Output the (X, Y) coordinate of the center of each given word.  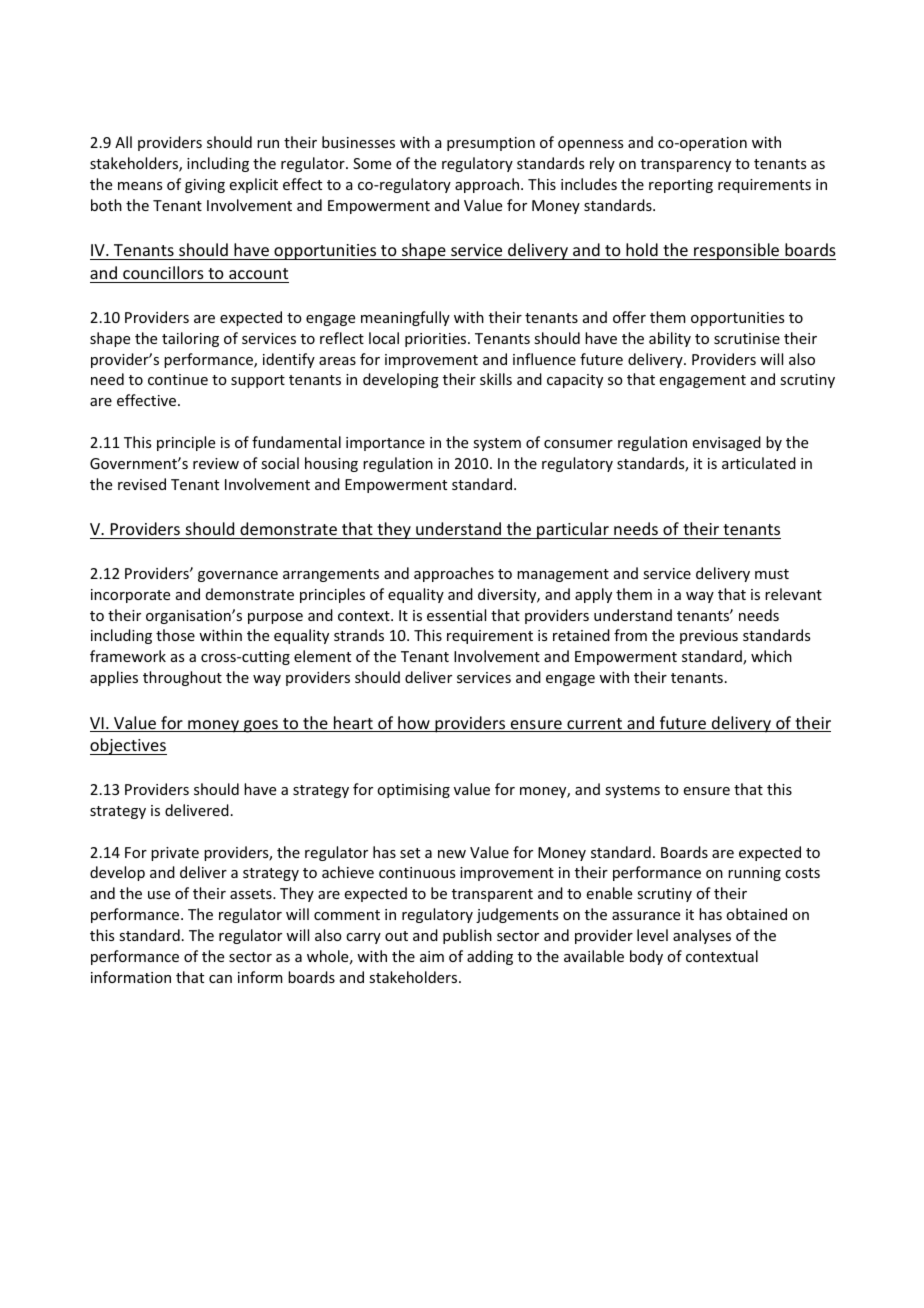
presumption (491, 144)
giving (205, 186)
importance (385, 444)
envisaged (727, 443)
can (220, 979)
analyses (702, 936)
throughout (182, 678)
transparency (686, 165)
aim (432, 956)
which (771, 656)
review (216, 463)
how (414, 724)
